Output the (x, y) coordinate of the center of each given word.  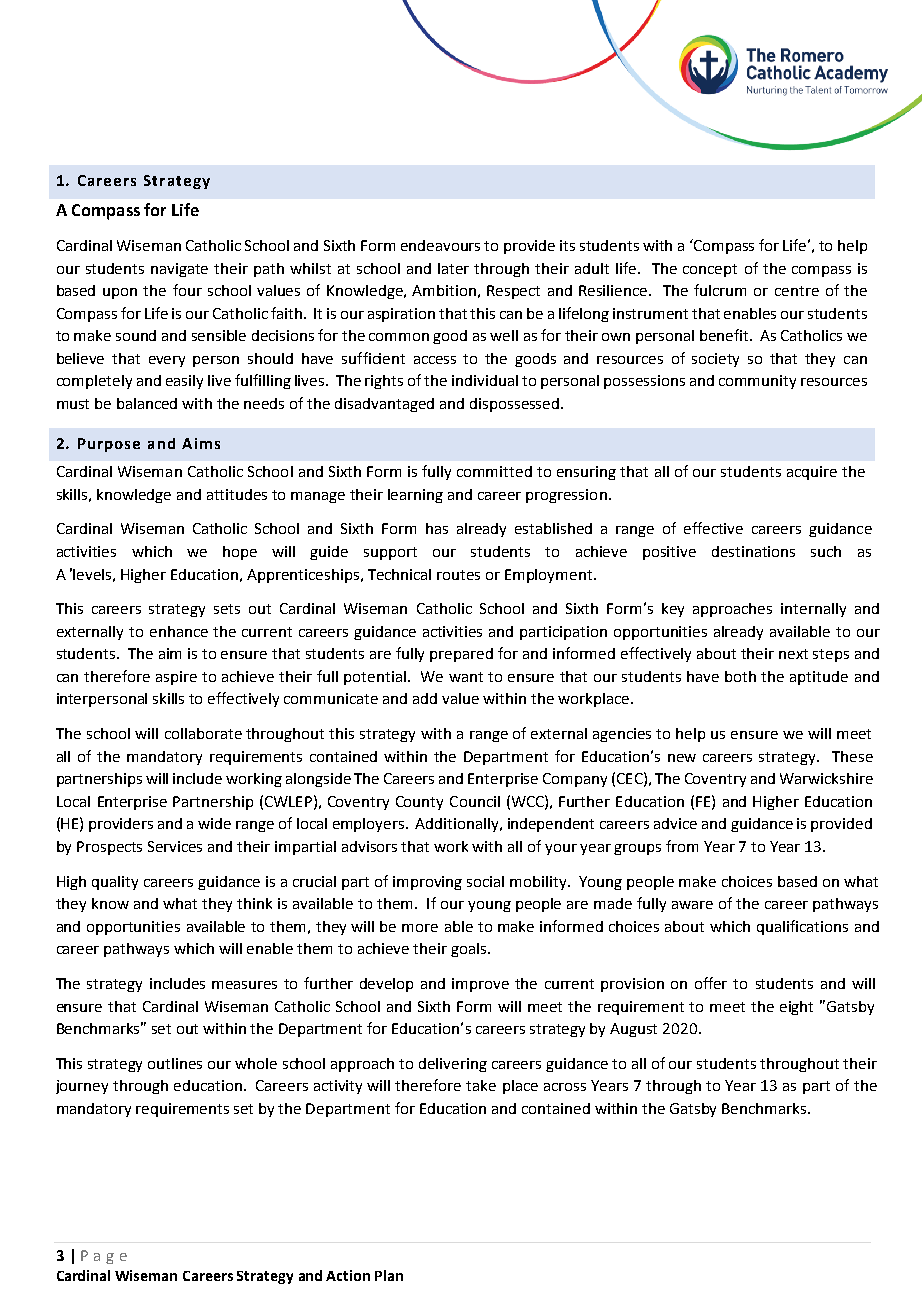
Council (475, 801)
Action (348, 1275)
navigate (179, 270)
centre (797, 291)
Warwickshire (826, 778)
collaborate (203, 733)
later (453, 268)
